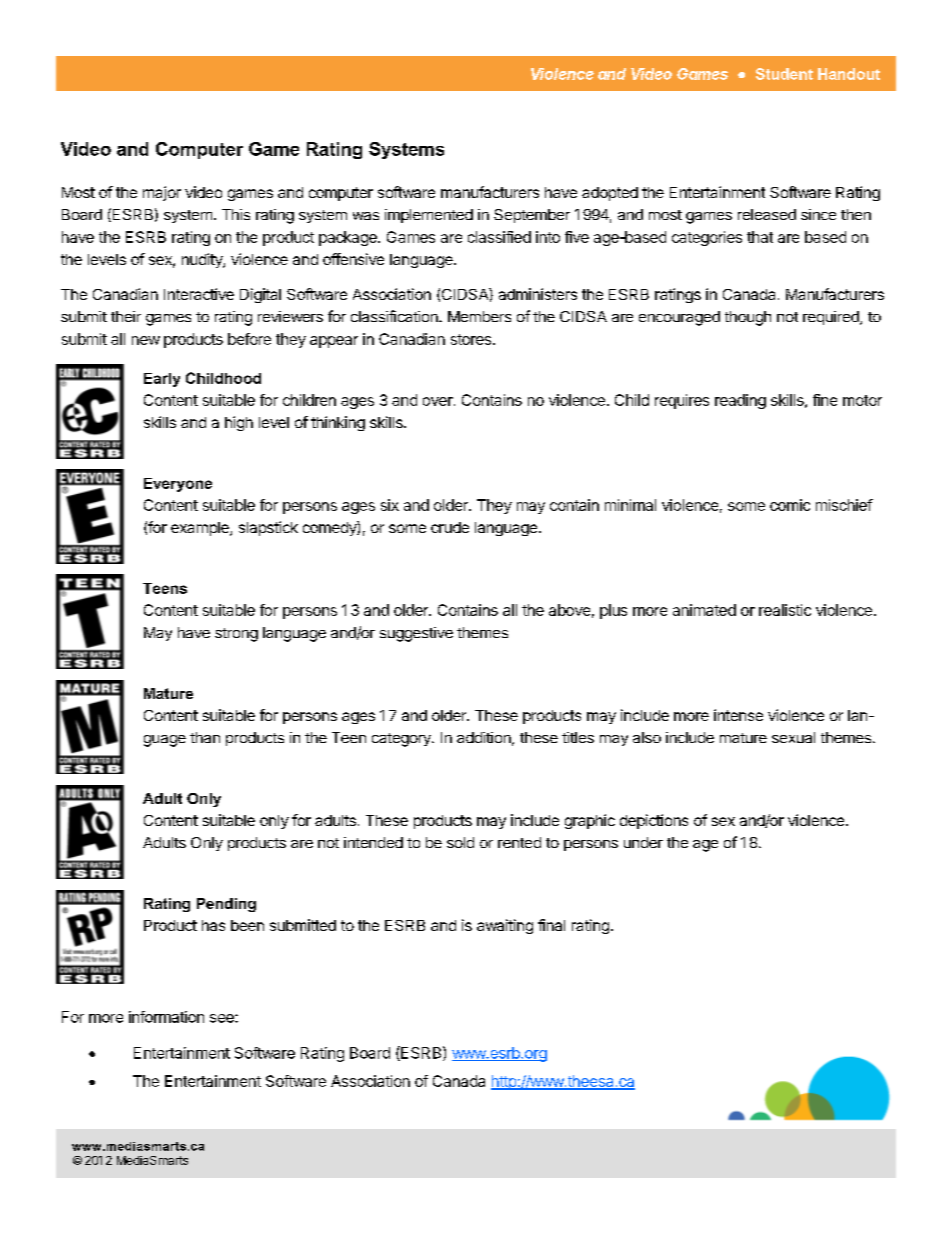 The width and height of the page is (952, 1233). I want to click on reading, so click(740, 401).
